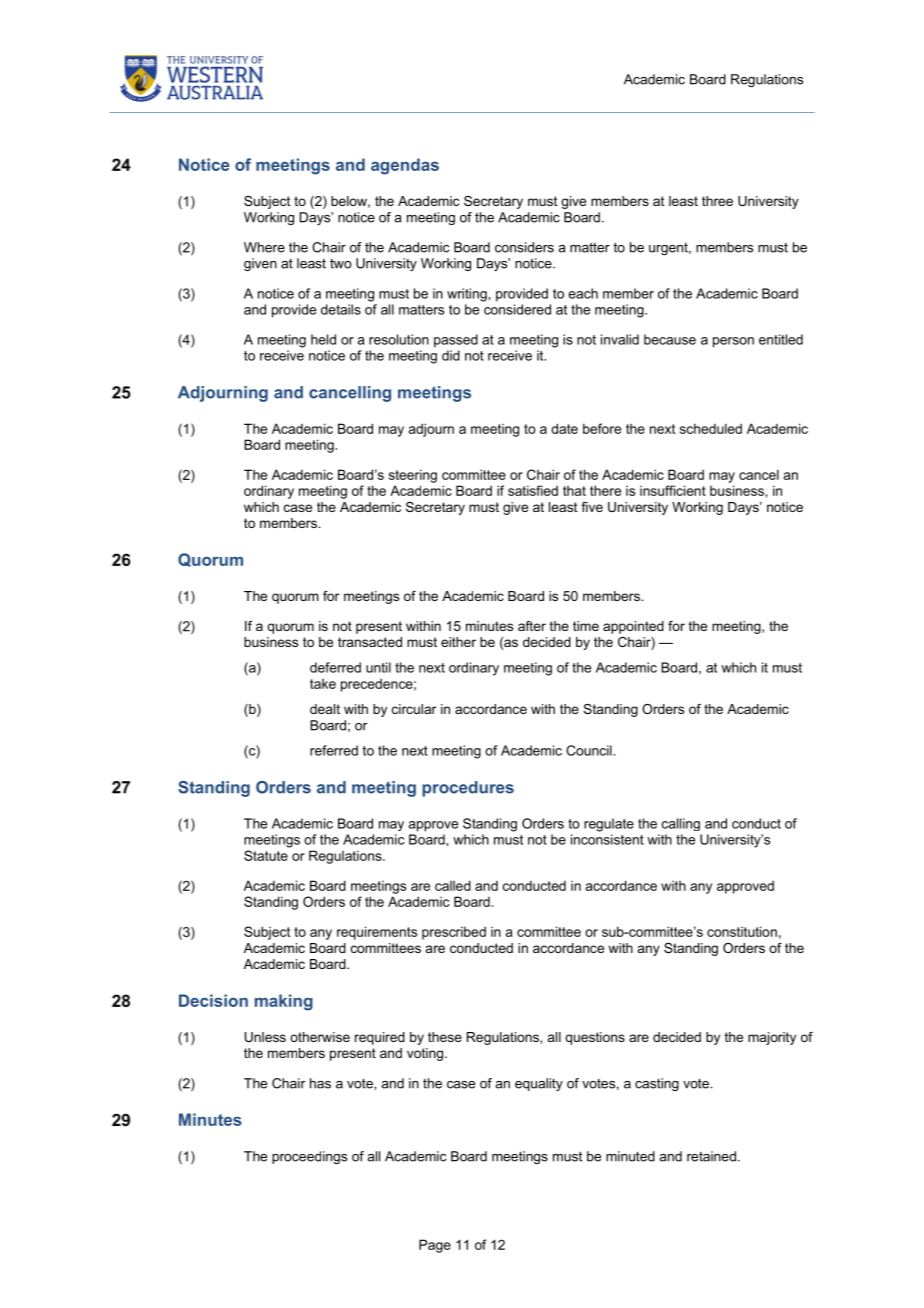 The height and width of the image is (1308, 924). I want to click on considers, so click(524, 247).
